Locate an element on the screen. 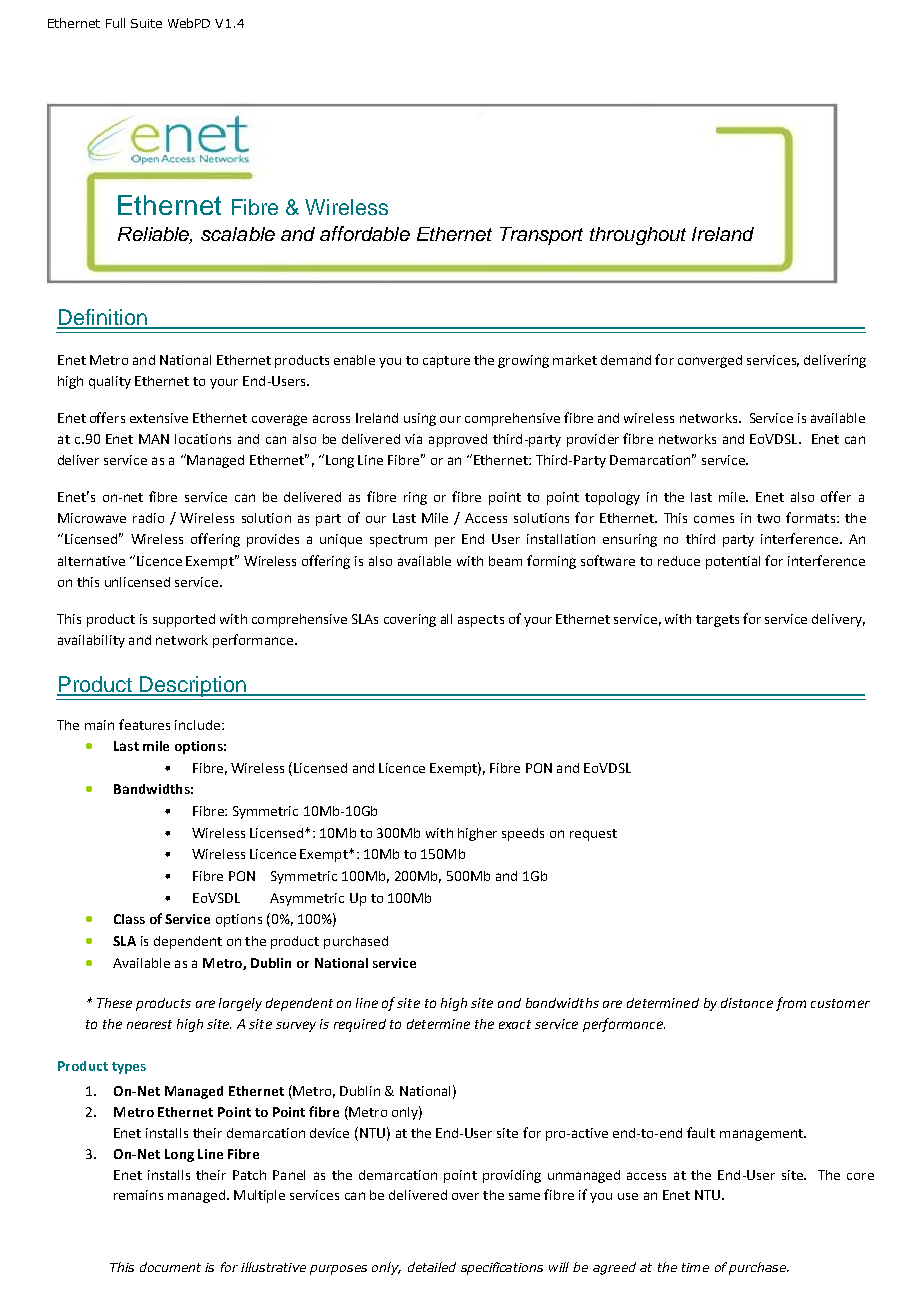  targets is located at coordinates (717, 621).
